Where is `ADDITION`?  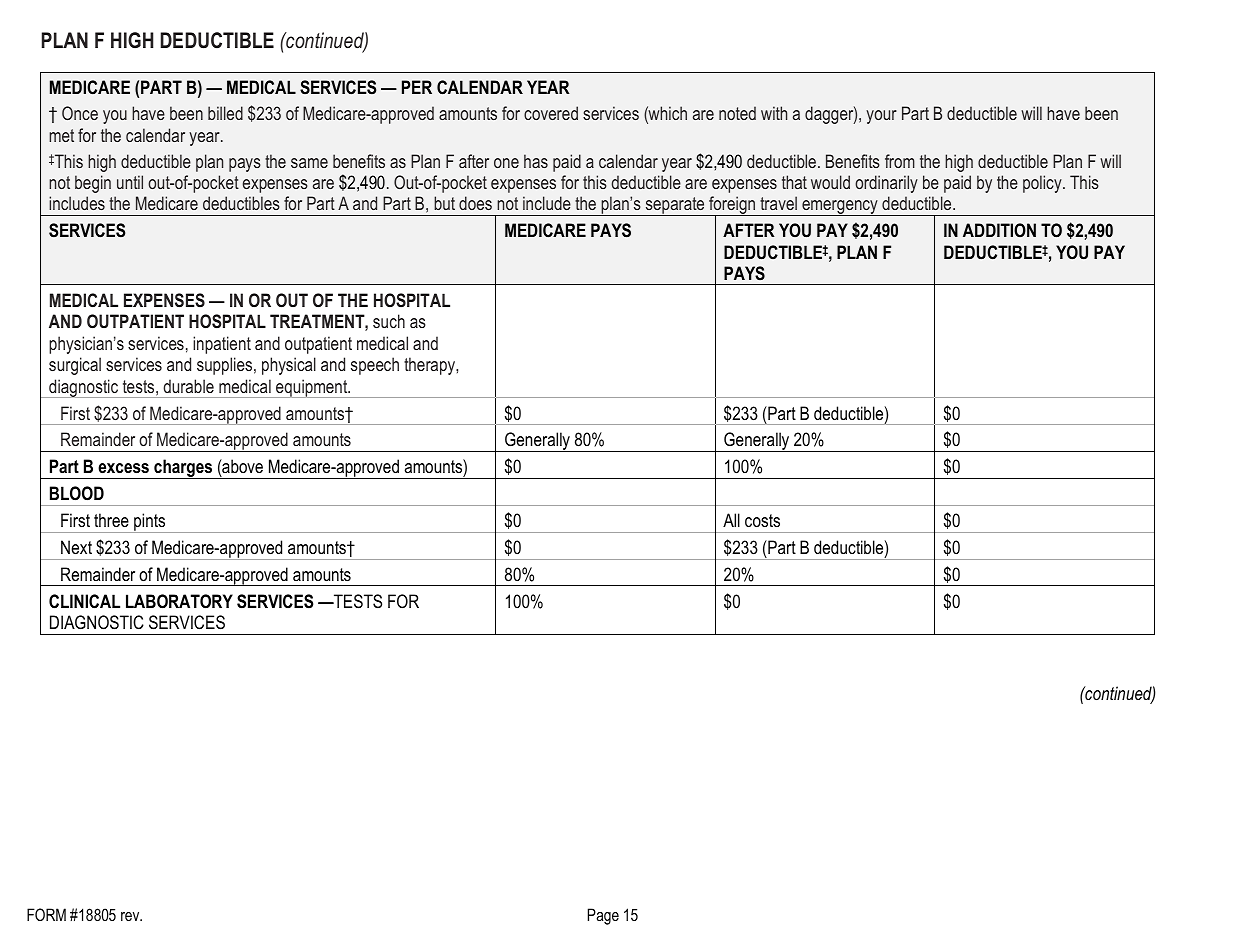
ADDITION is located at coordinates (999, 230).
